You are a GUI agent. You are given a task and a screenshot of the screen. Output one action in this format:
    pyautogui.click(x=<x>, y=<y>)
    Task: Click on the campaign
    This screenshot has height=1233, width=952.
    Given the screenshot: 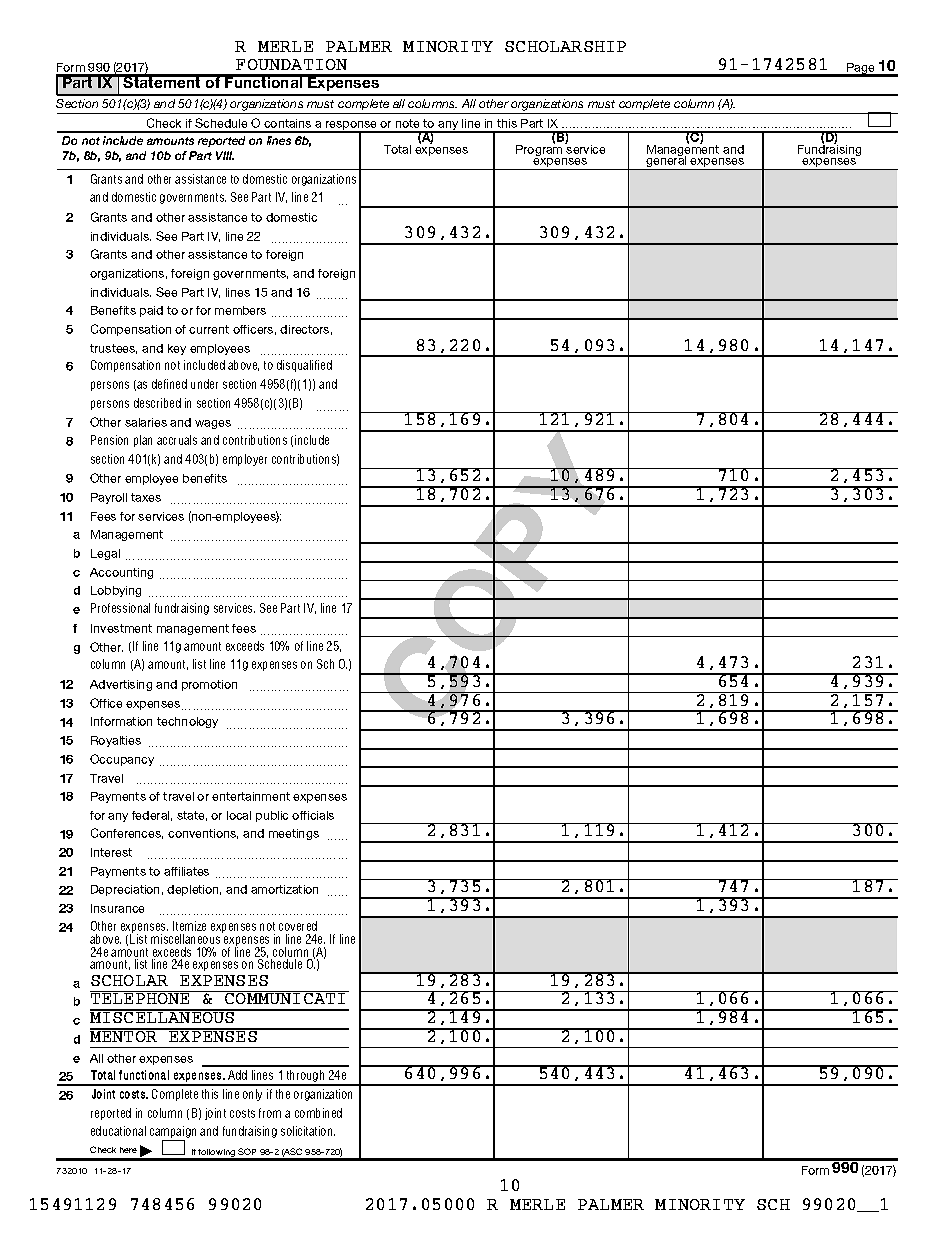 What is the action you would take?
    pyautogui.click(x=173, y=1133)
